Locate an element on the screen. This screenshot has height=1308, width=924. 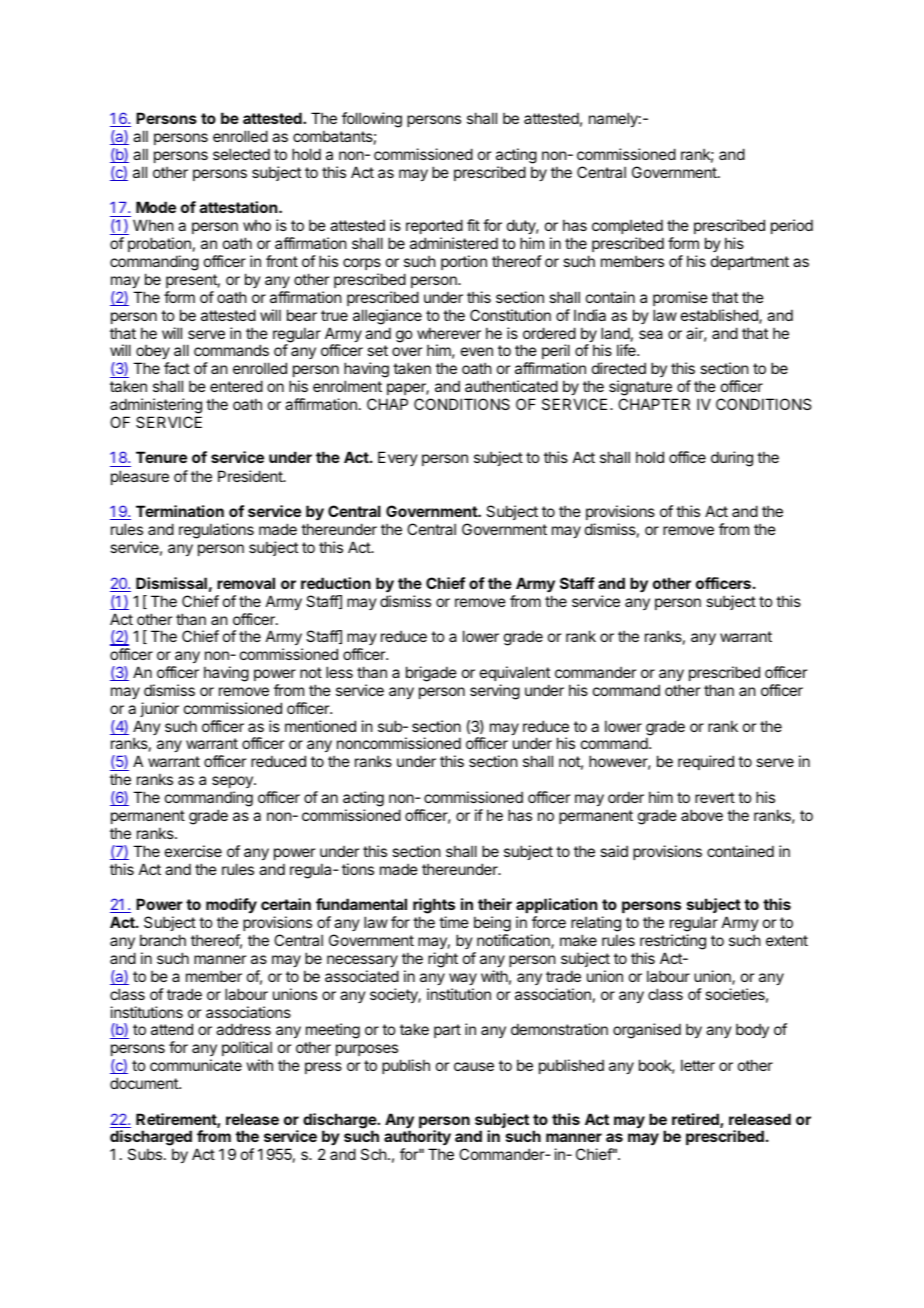
Every is located at coordinates (398, 458).
